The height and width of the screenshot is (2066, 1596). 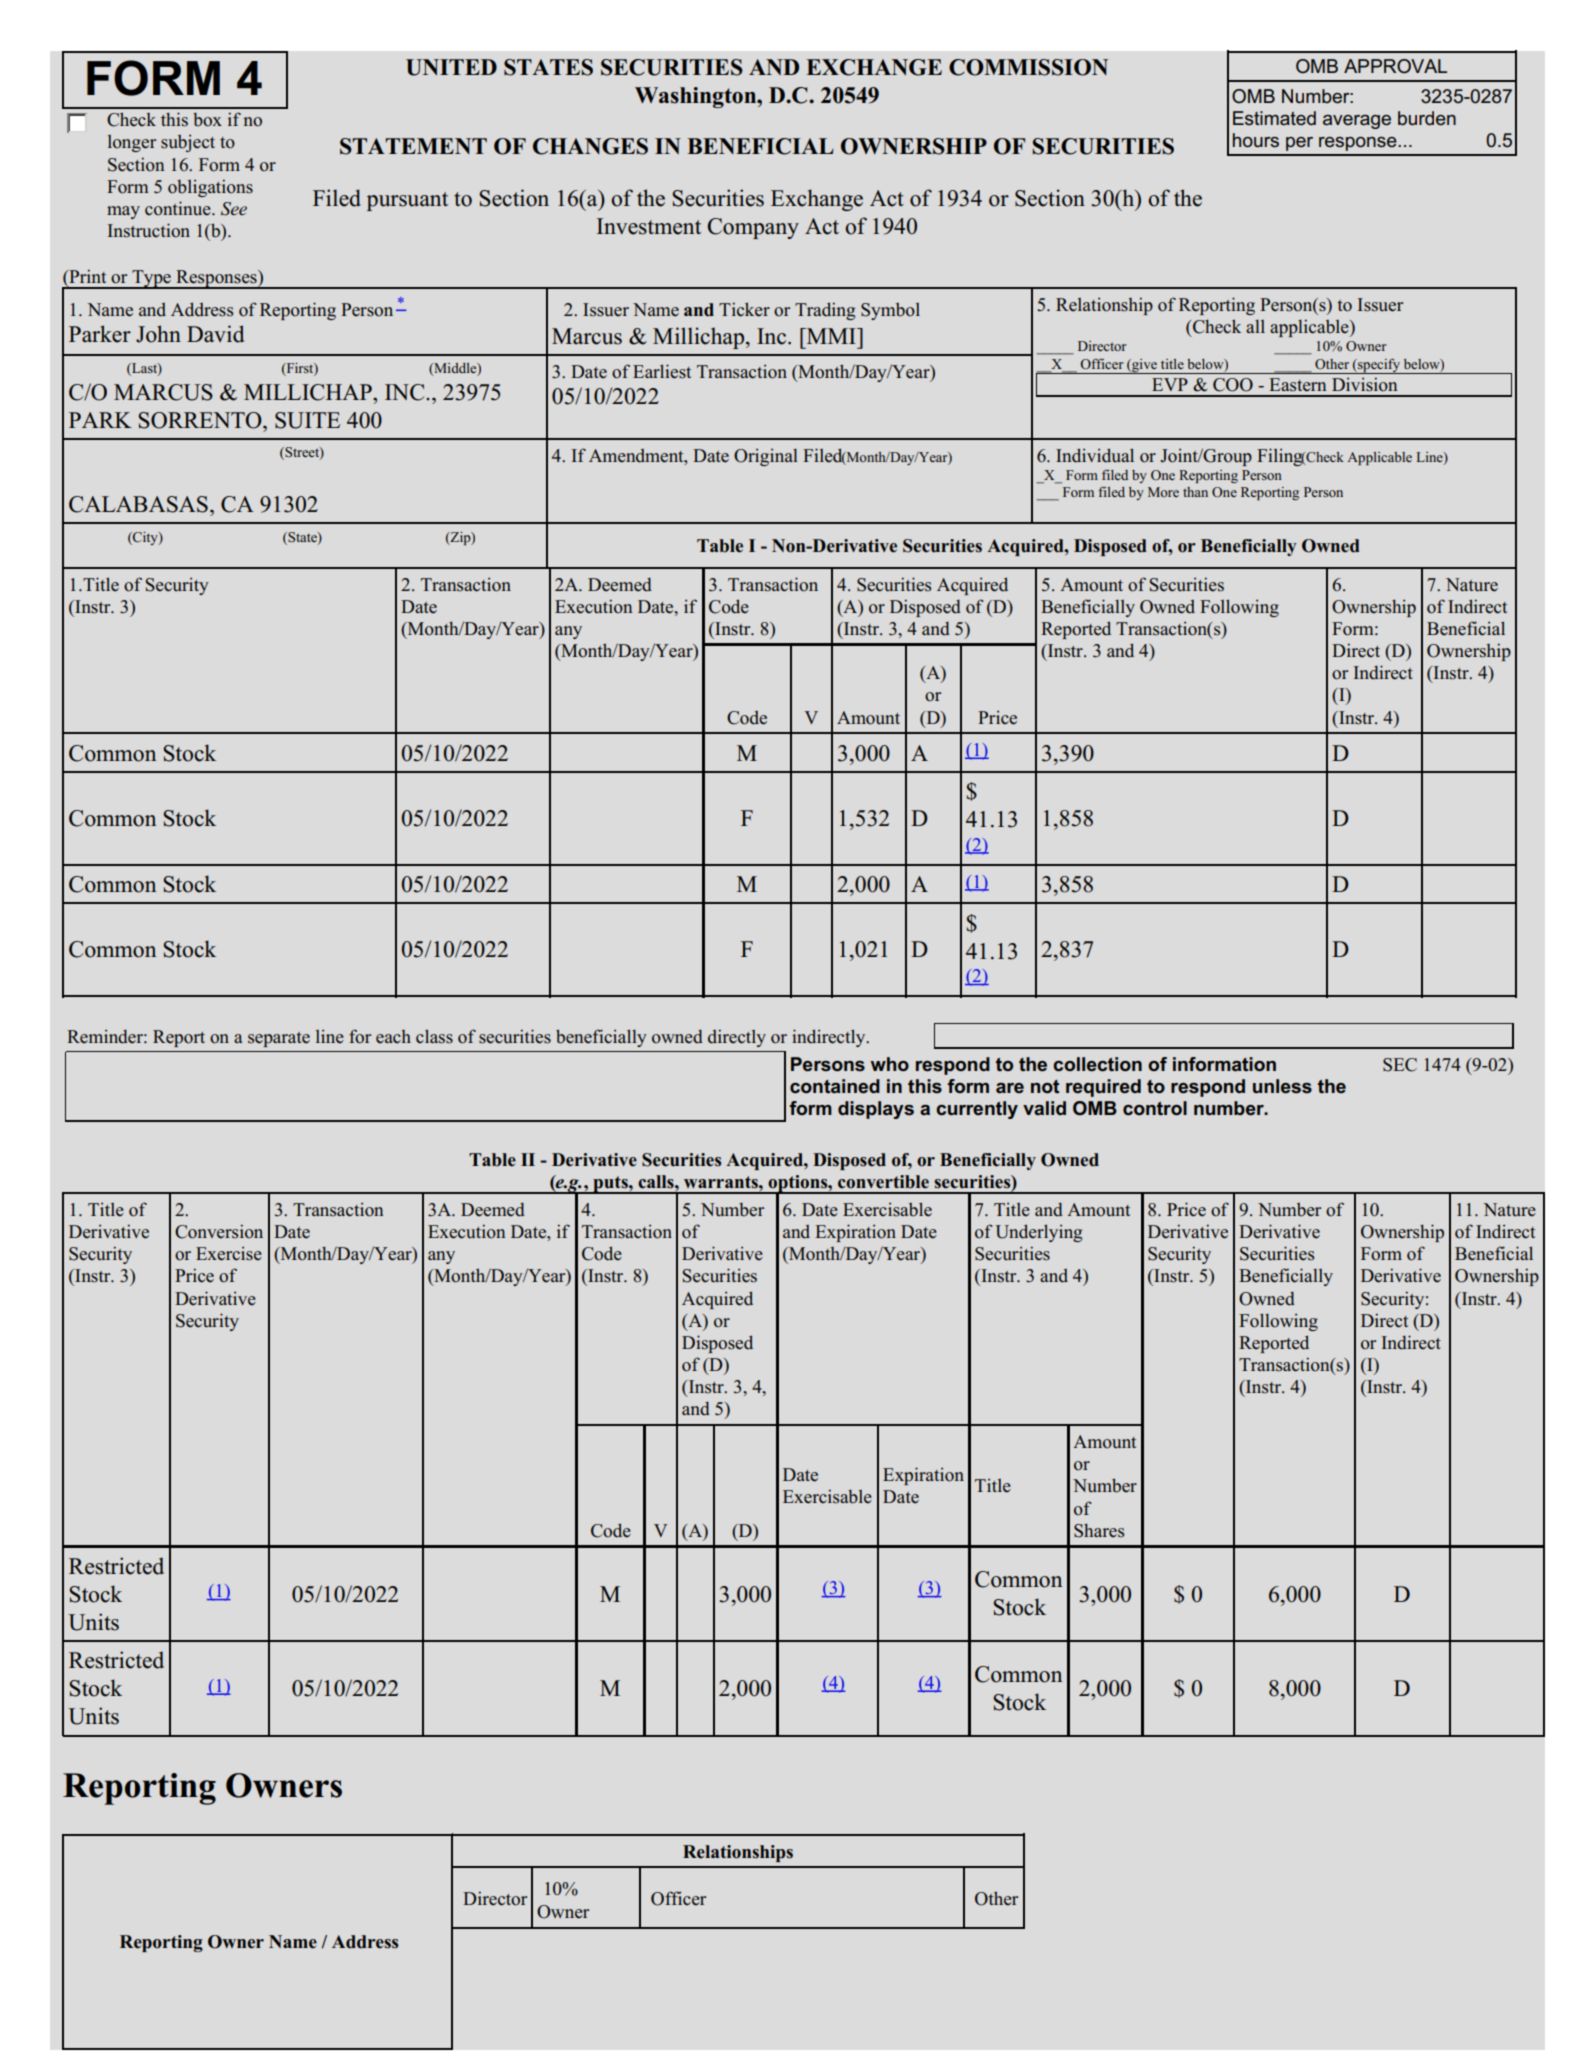 What do you see at coordinates (207, 120) in the screenshot?
I see `box` at bounding box center [207, 120].
